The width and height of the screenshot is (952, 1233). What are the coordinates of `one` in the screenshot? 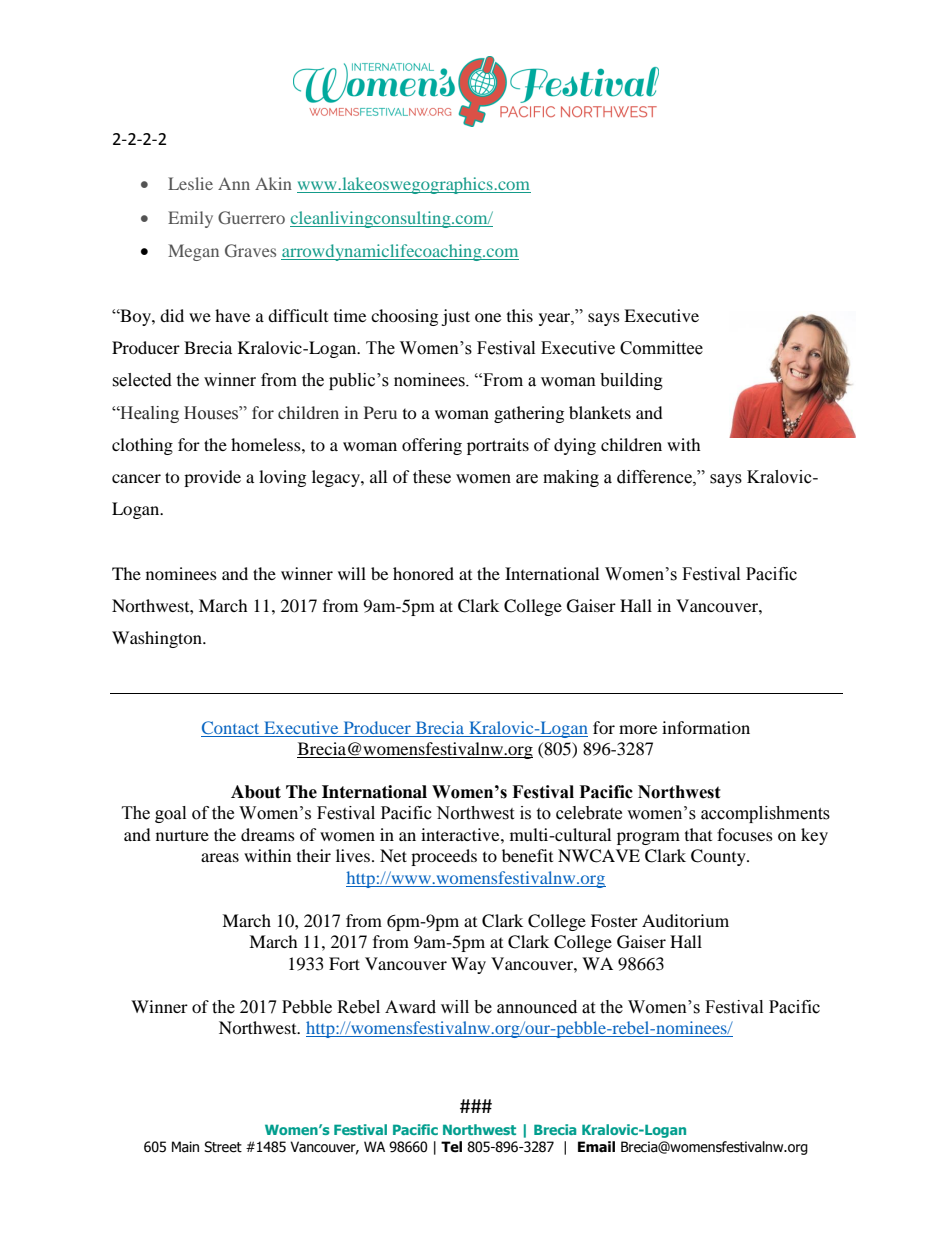 It's located at (488, 317).
